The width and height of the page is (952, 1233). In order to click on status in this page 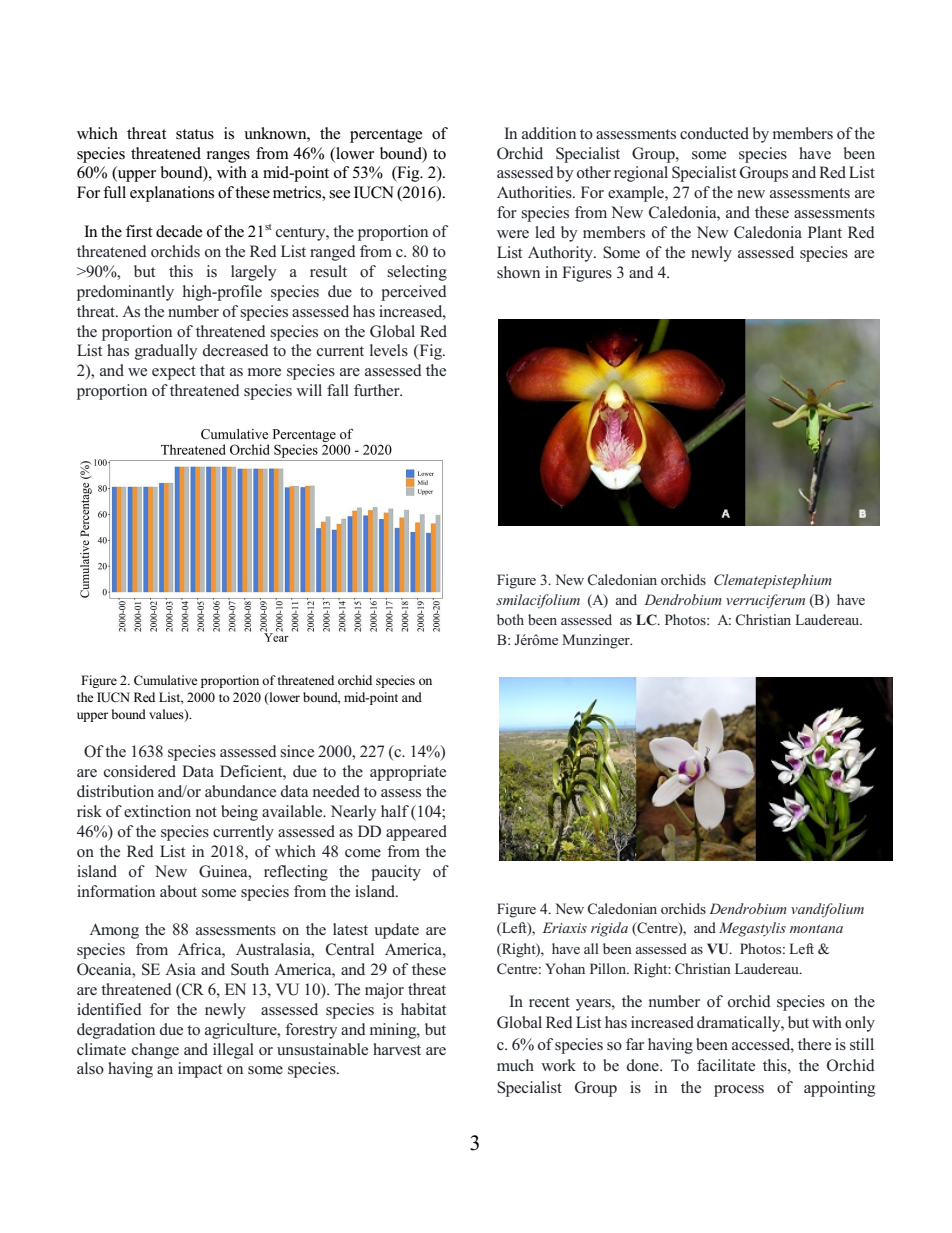, I will do `click(195, 134)`.
